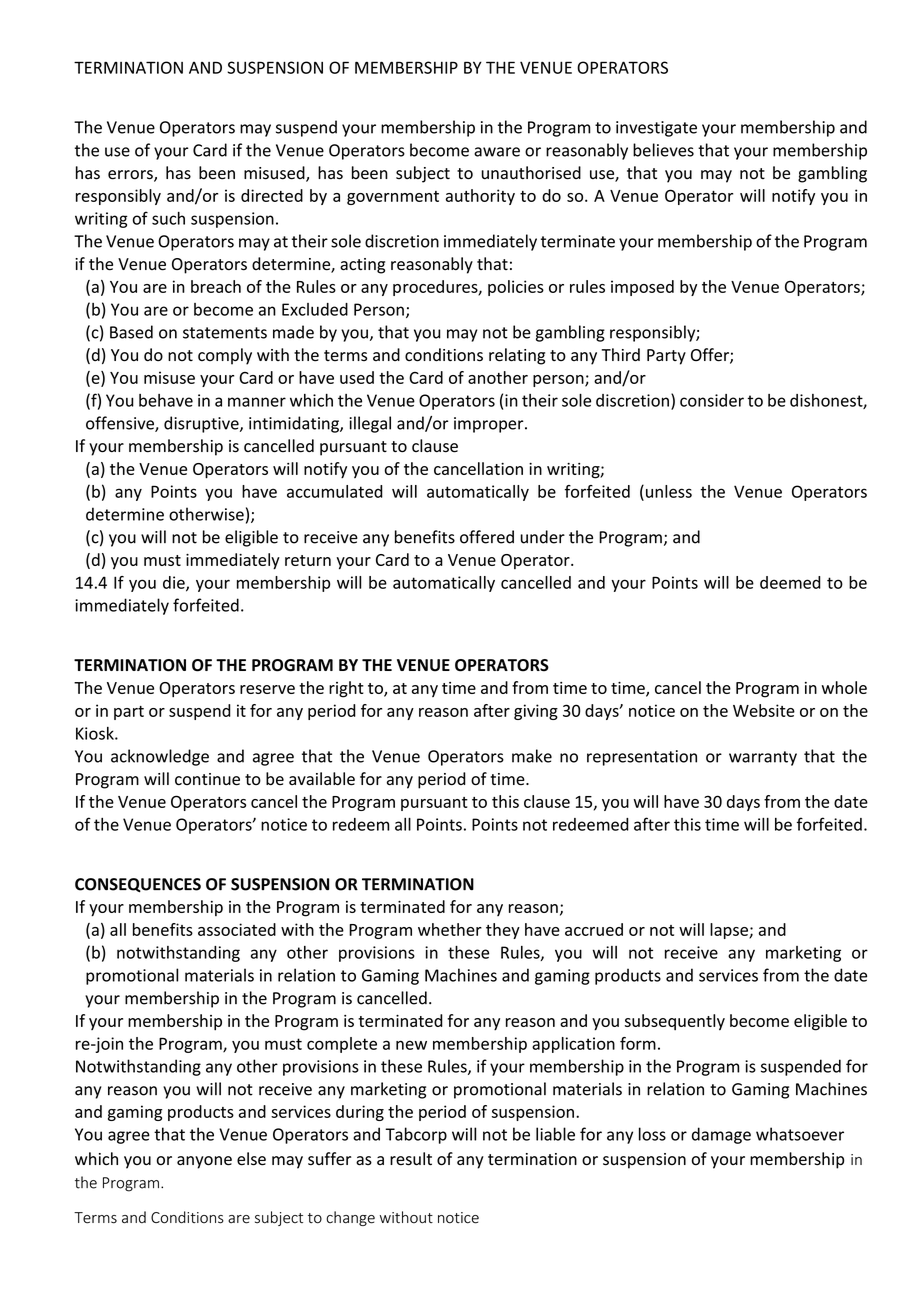 The width and height of the page is (924, 1308). Describe the element at coordinates (667, 492) in the page. I see `unless` at that location.
